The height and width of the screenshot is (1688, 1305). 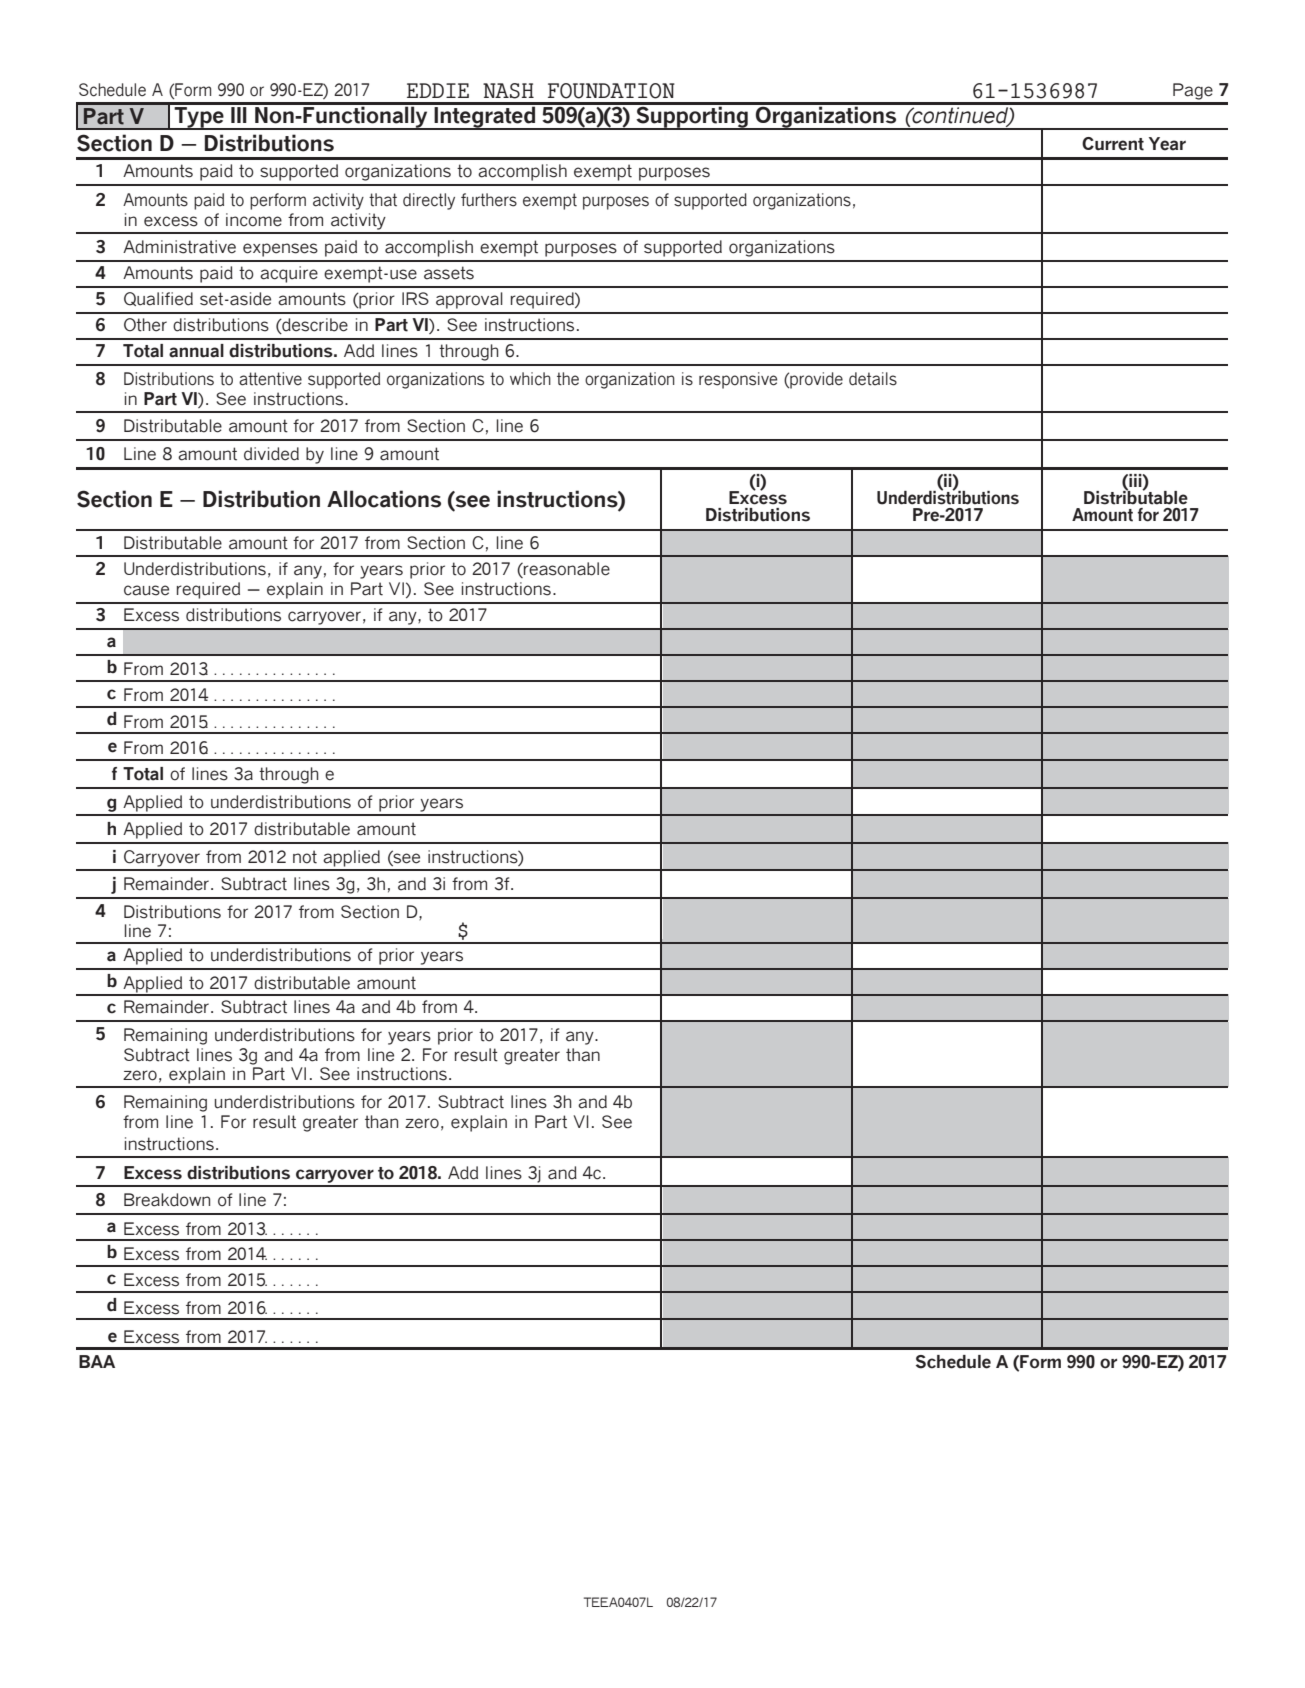 What do you see at coordinates (97, 1361) in the screenshot?
I see `BAA` at bounding box center [97, 1361].
